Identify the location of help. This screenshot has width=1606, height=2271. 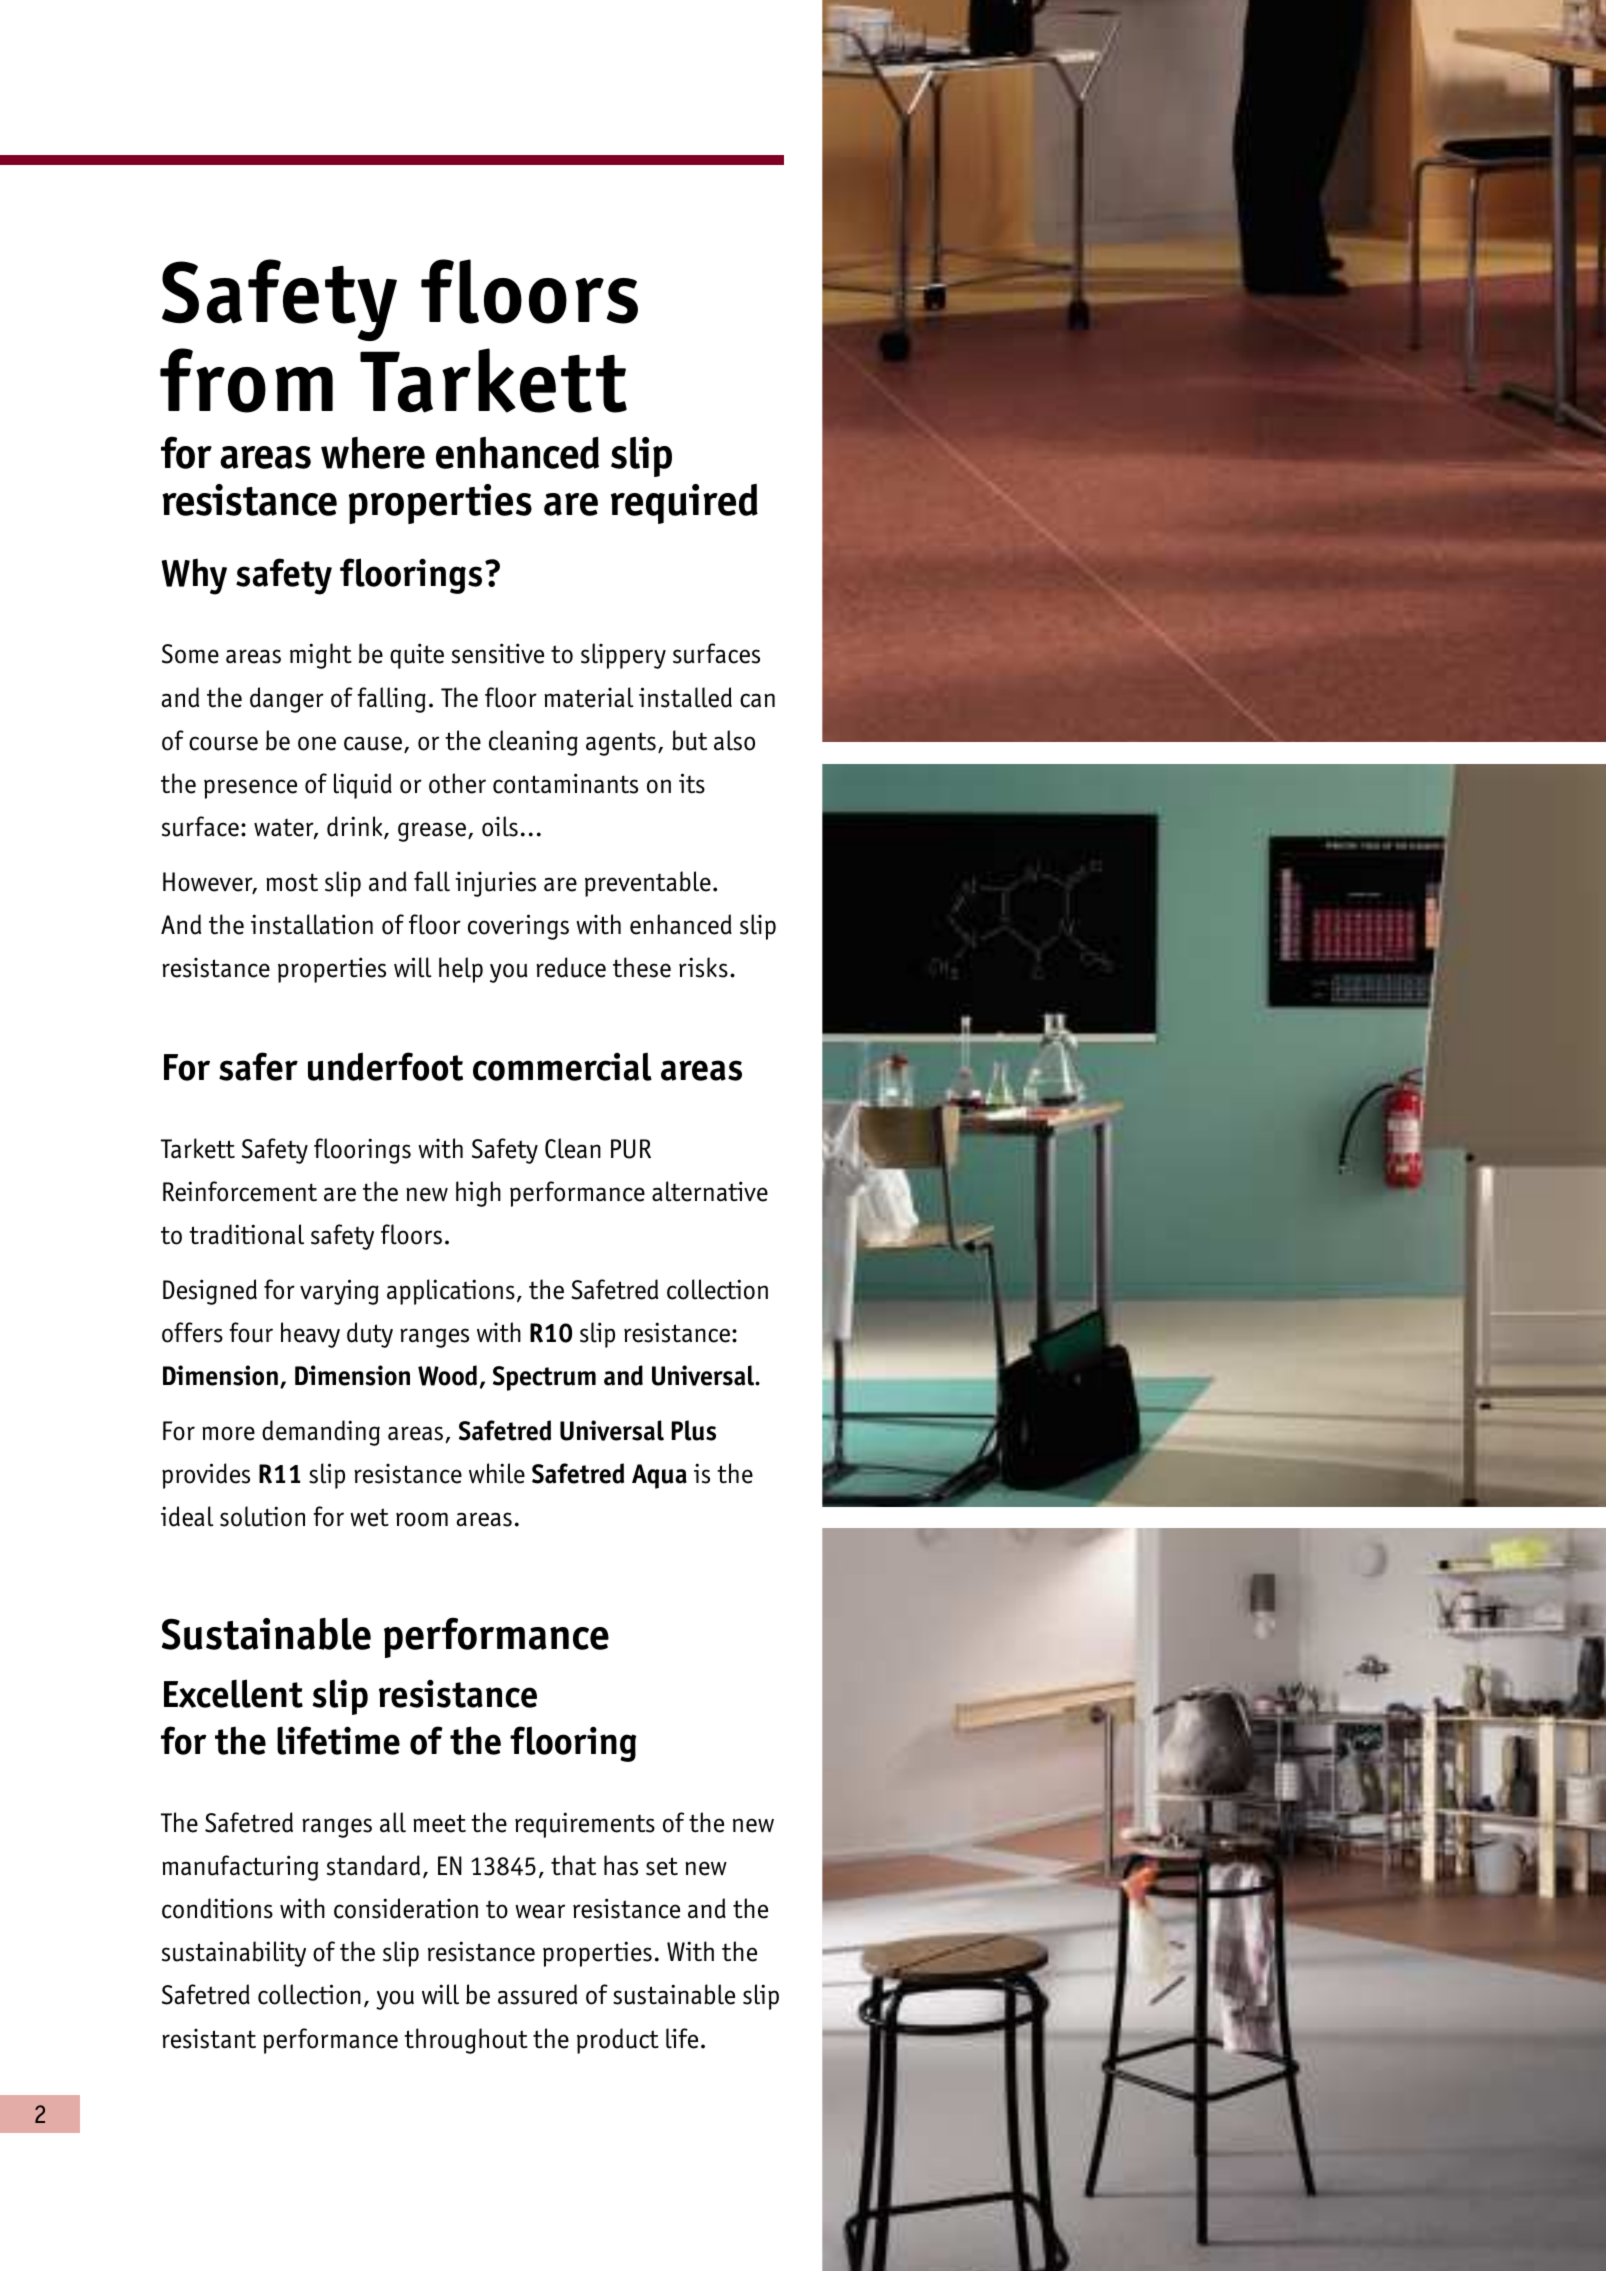
(461, 970).
